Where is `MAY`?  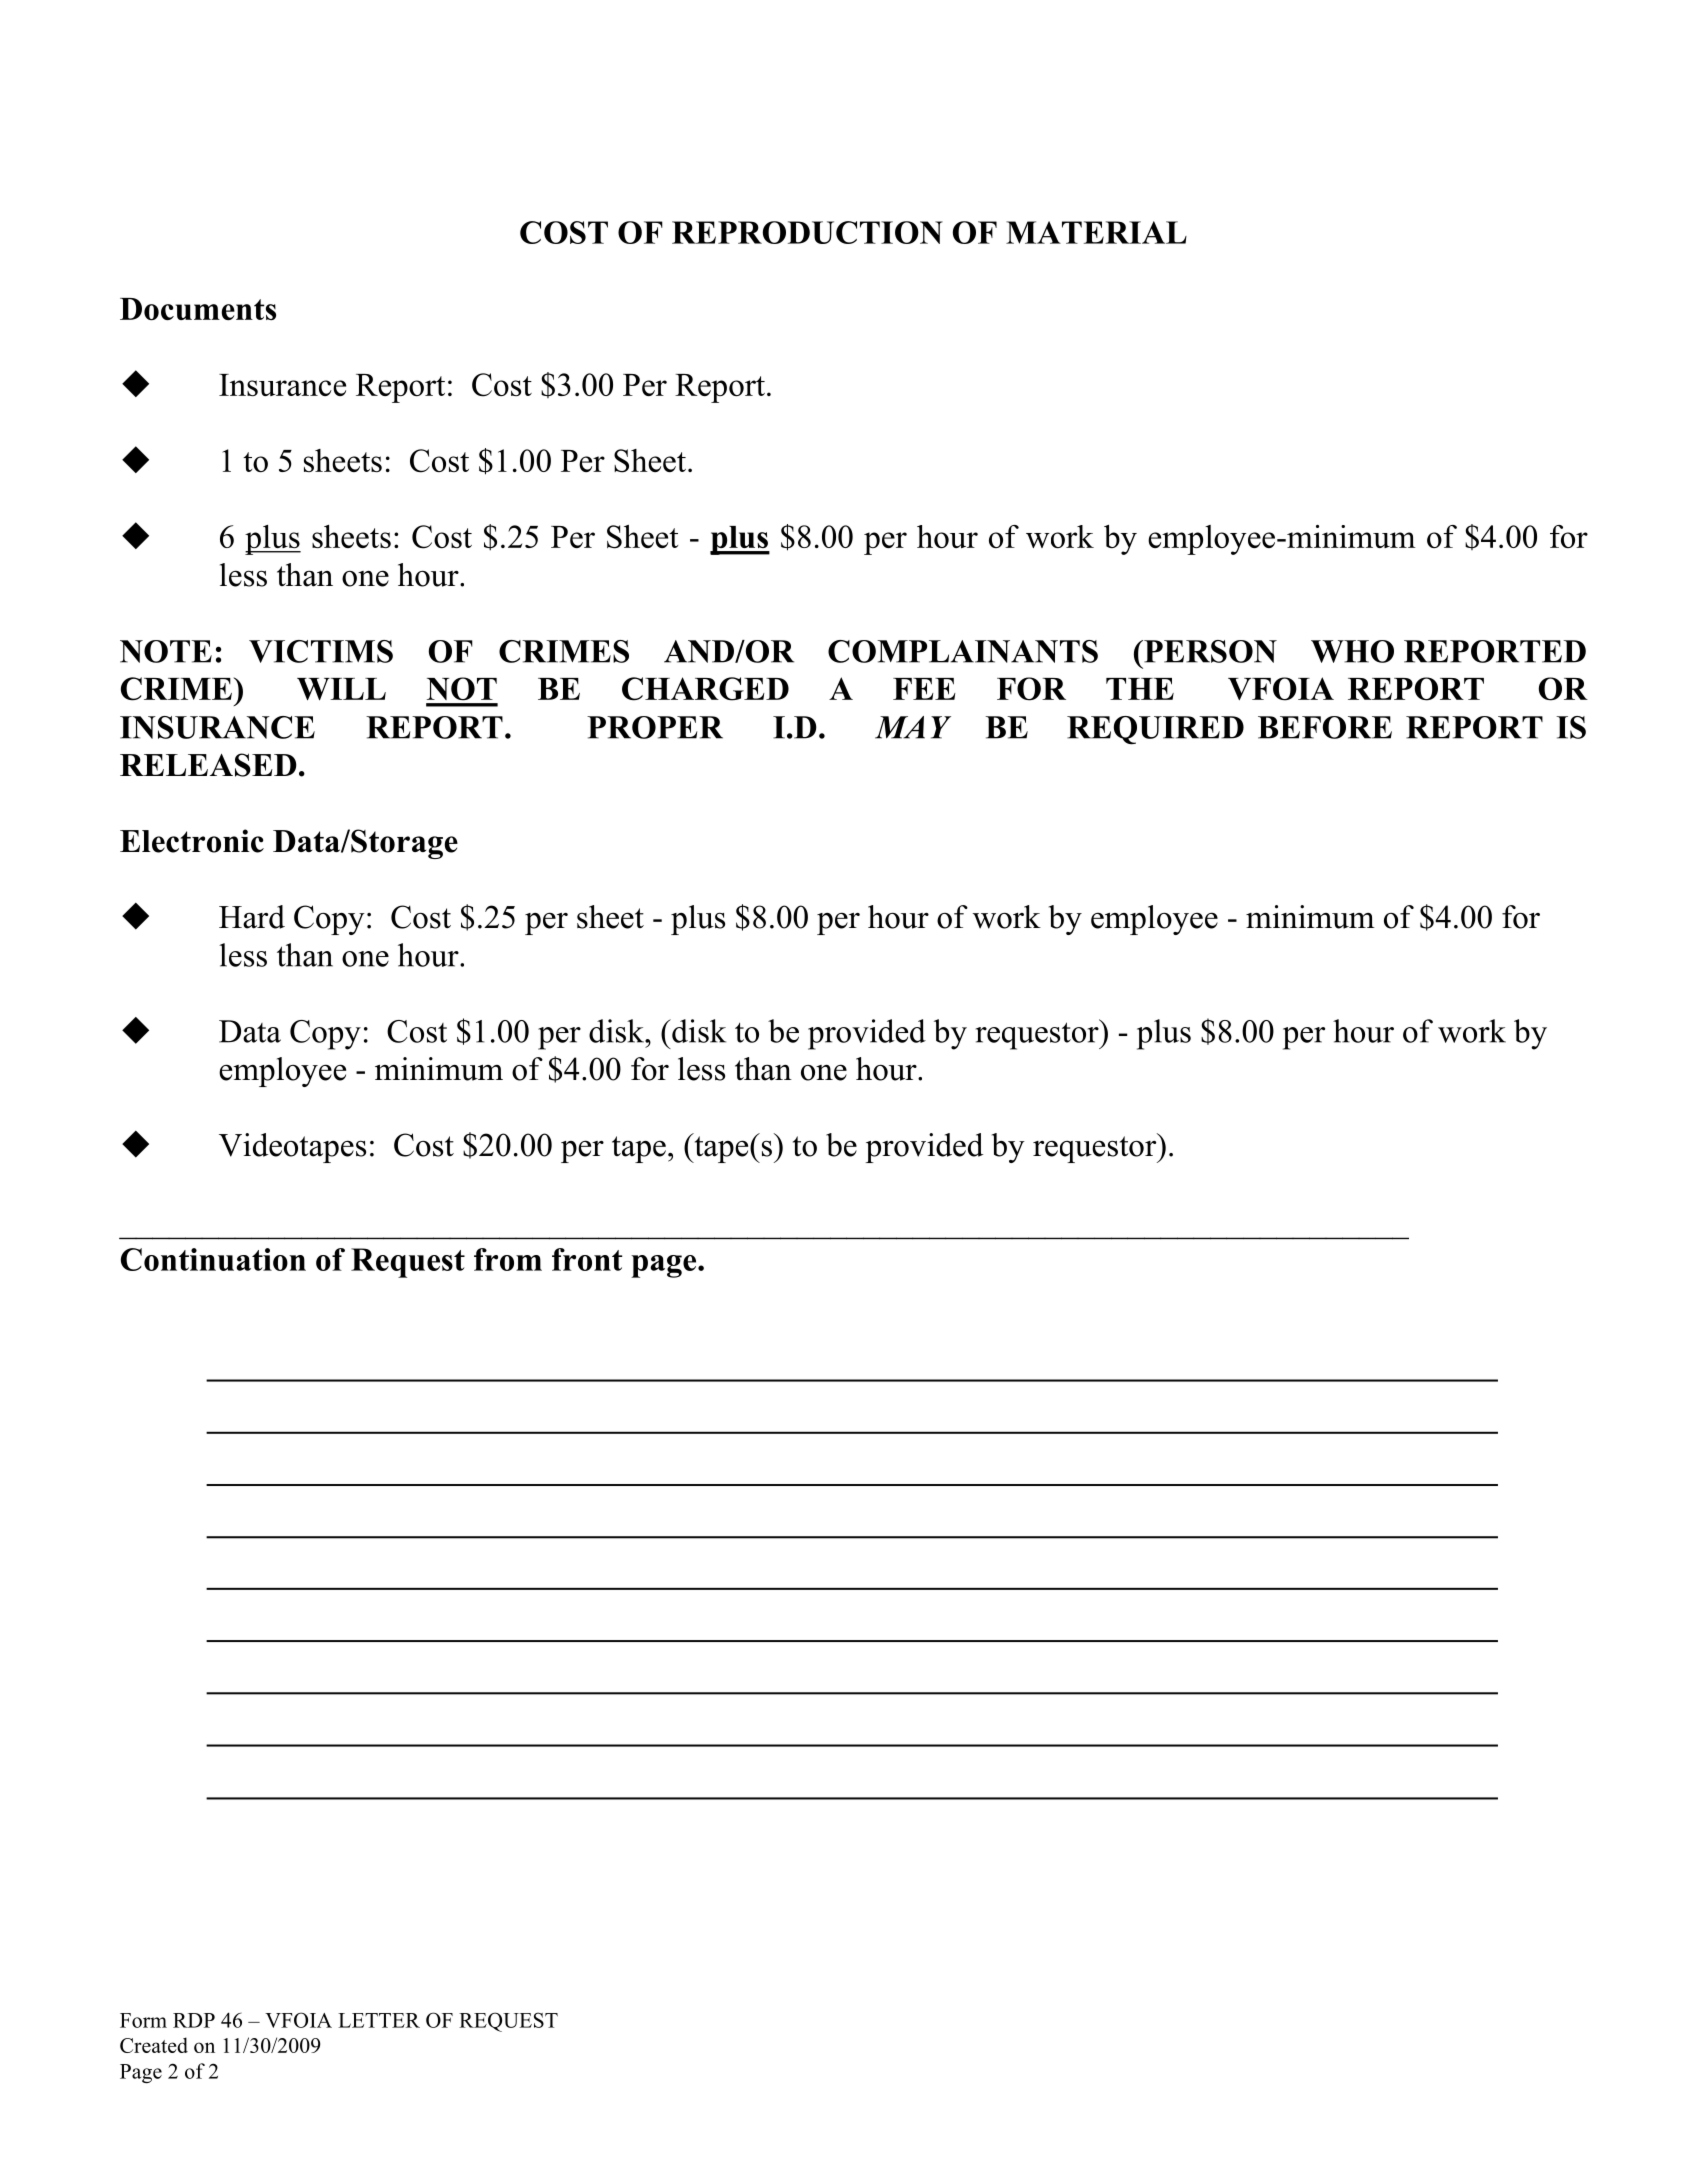 MAY is located at coordinates (913, 727).
